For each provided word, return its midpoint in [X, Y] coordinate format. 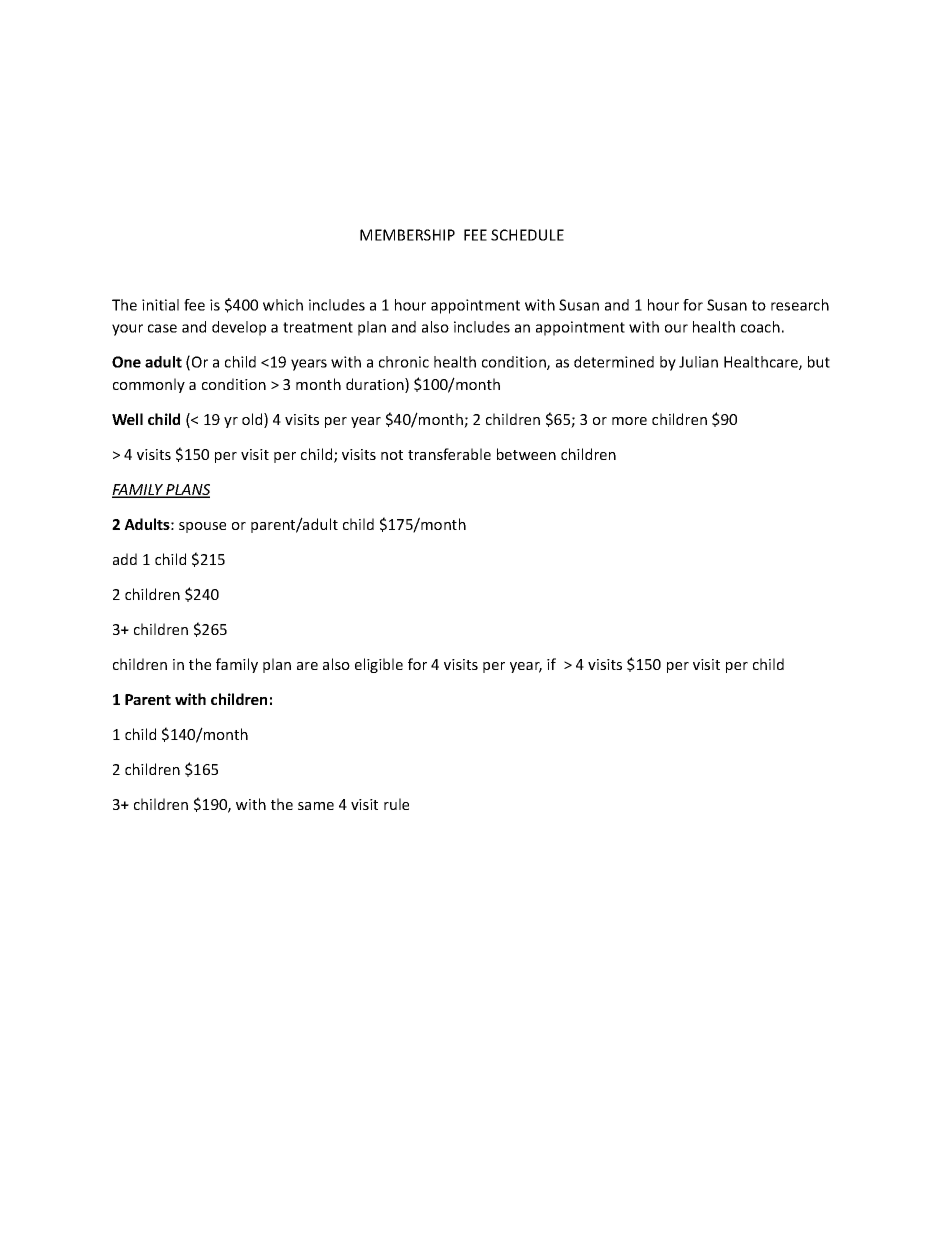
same [316, 806]
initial [160, 305]
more [629, 421]
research [800, 305]
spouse [202, 527]
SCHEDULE [527, 235]
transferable [449, 454]
